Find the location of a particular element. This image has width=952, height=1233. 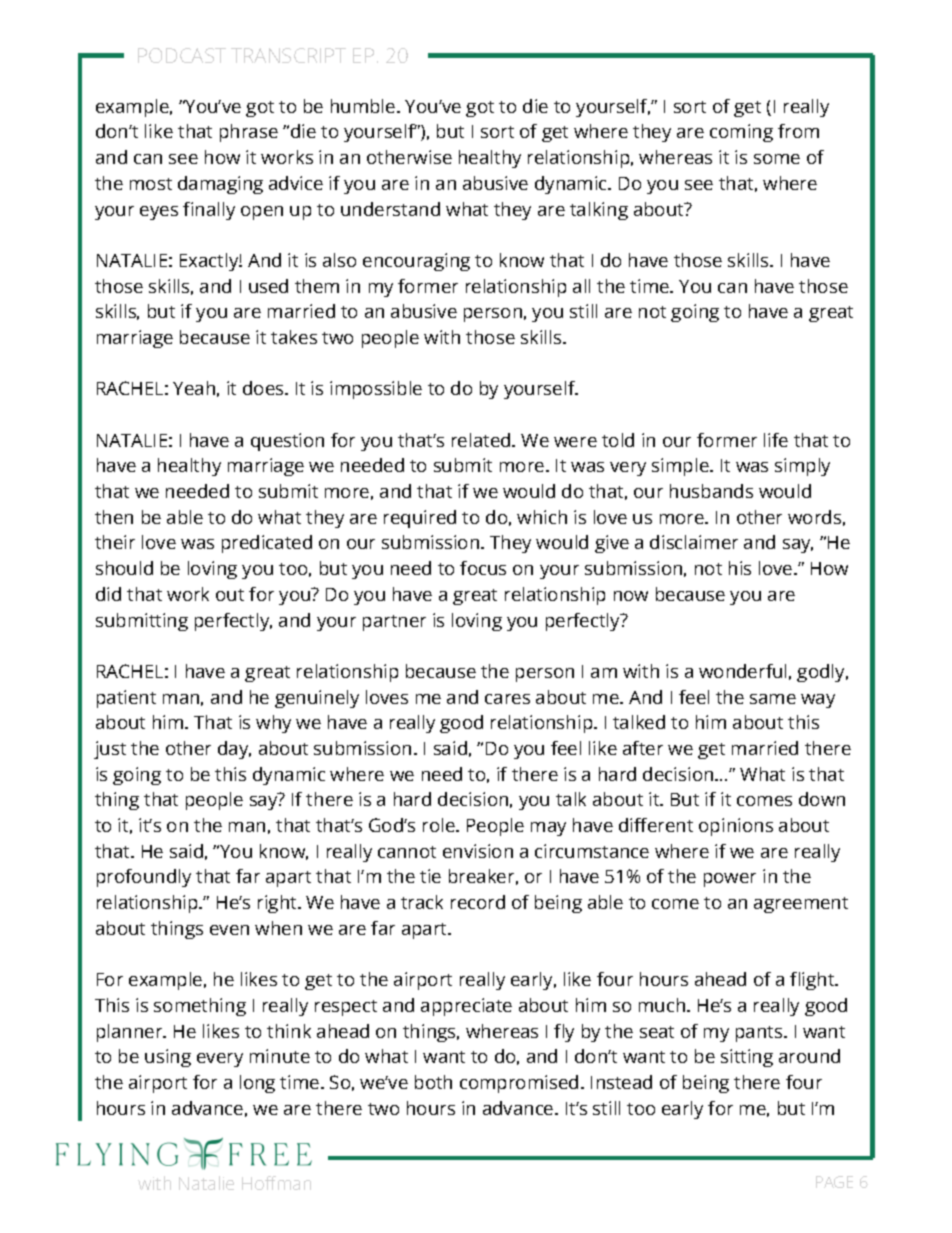

both is located at coordinates (433, 1082).
